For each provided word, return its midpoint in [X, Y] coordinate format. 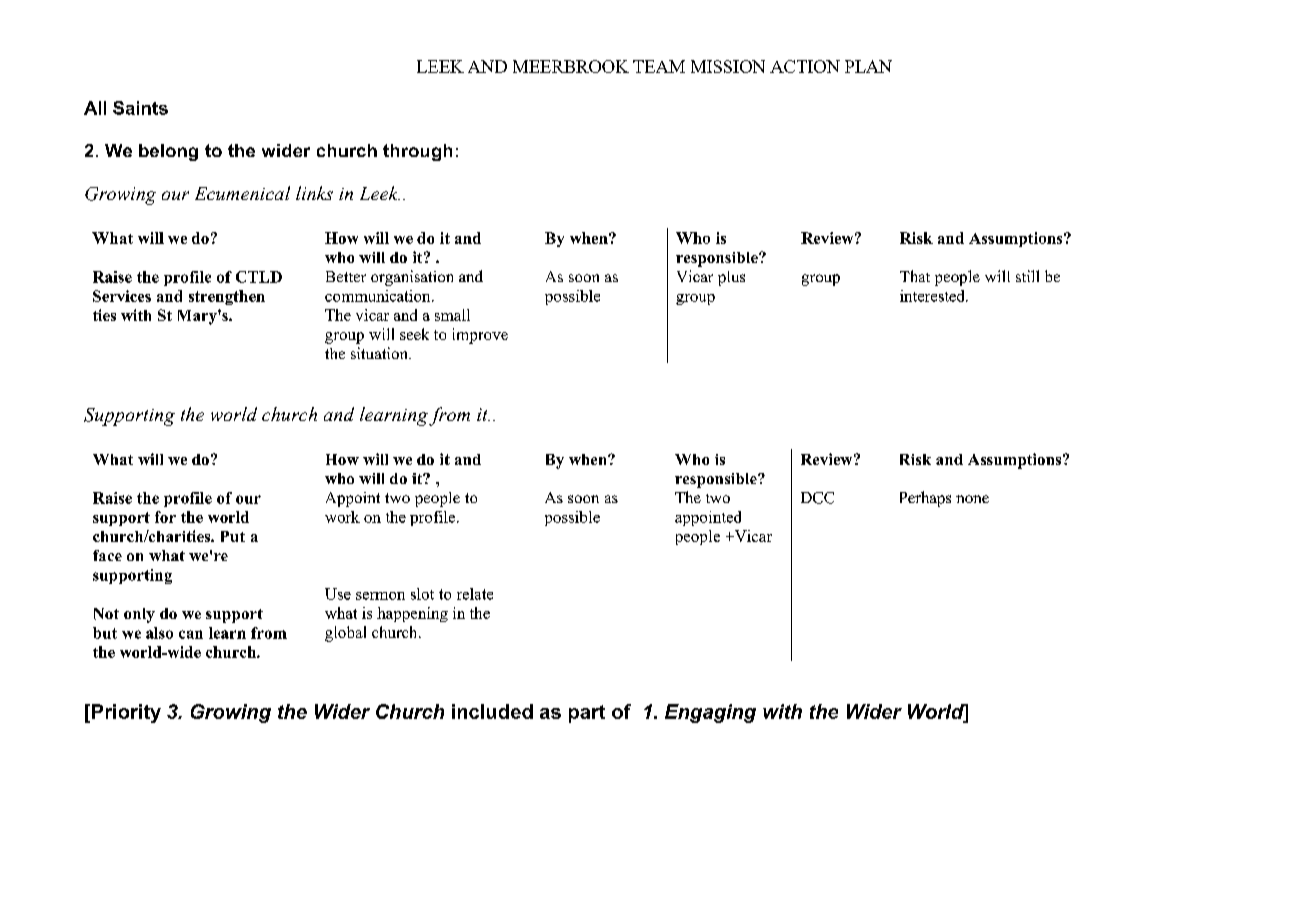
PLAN [868, 66]
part [587, 714]
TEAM [659, 66]
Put [233, 536]
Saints [140, 108]
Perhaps [925, 499]
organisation [412, 278]
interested [933, 296]
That [915, 276]
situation [380, 353]
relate [475, 594]
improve [480, 336]
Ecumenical [242, 193]
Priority [126, 713]
